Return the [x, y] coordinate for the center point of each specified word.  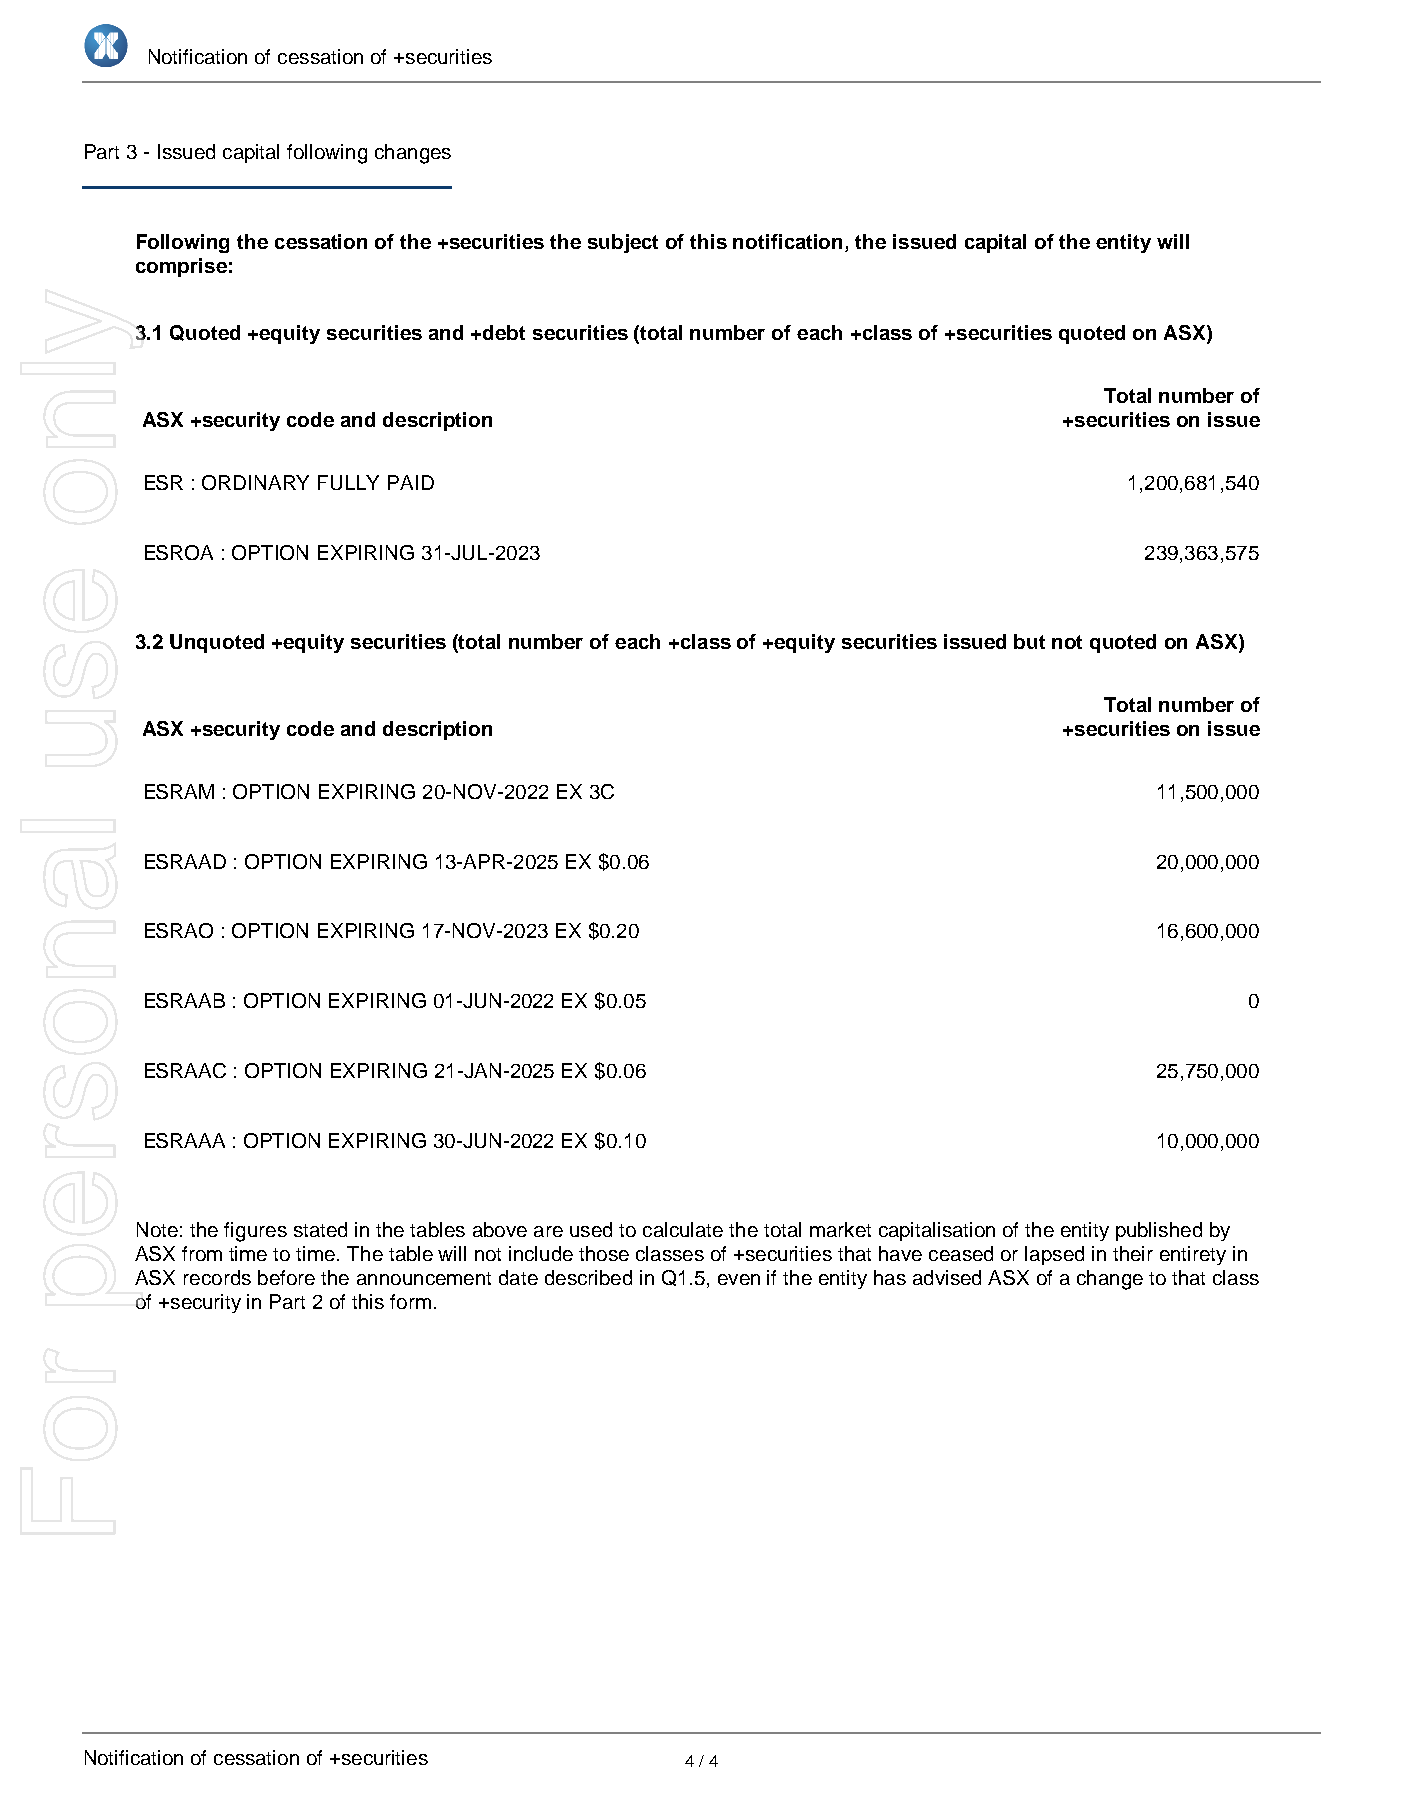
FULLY [348, 482]
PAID [411, 482]
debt [504, 332]
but [1029, 641]
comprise [181, 267]
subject [623, 243]
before [286, 1277]
